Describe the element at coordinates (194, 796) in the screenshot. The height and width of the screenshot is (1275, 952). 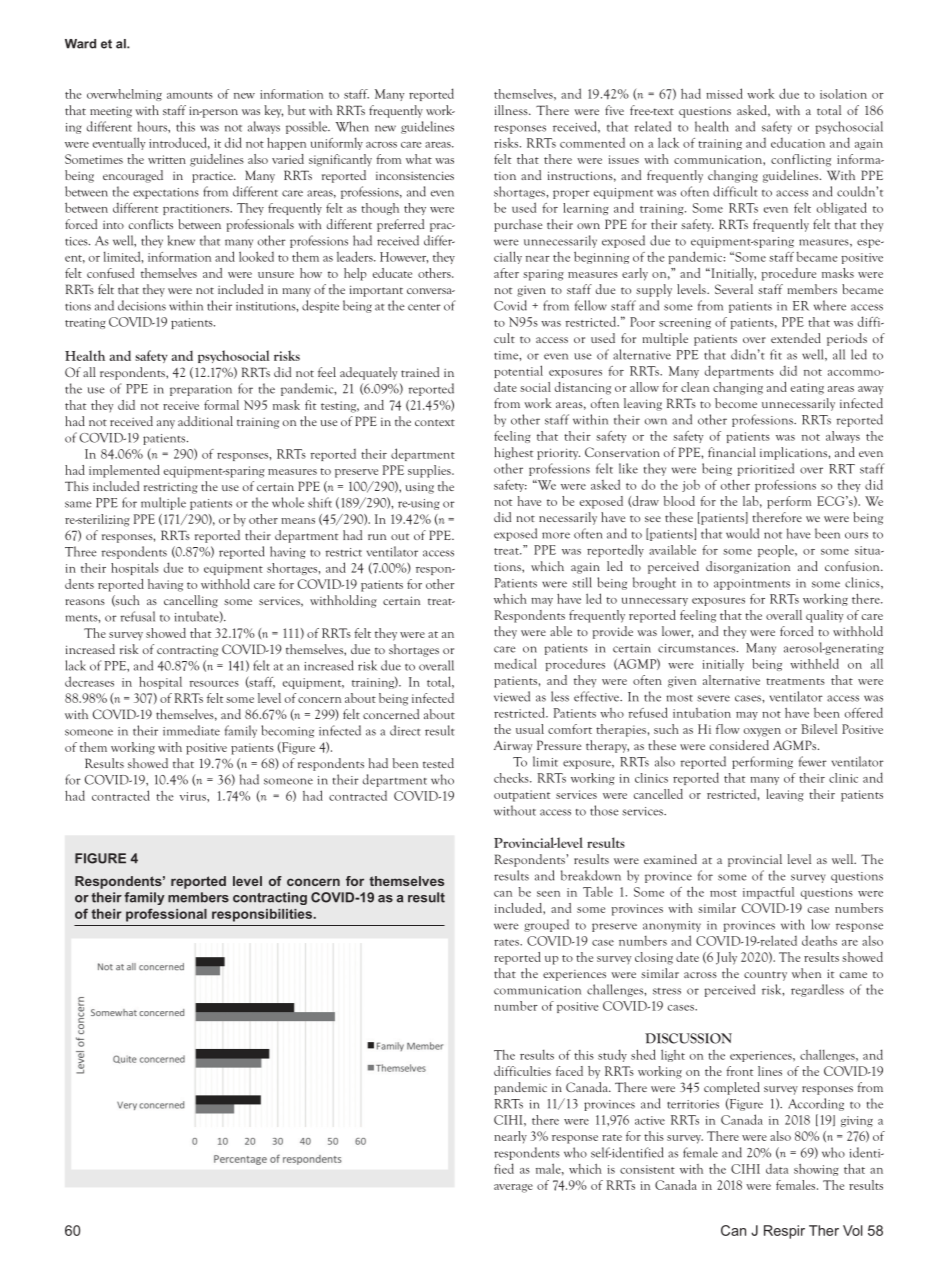
I see `virus` at that location.
